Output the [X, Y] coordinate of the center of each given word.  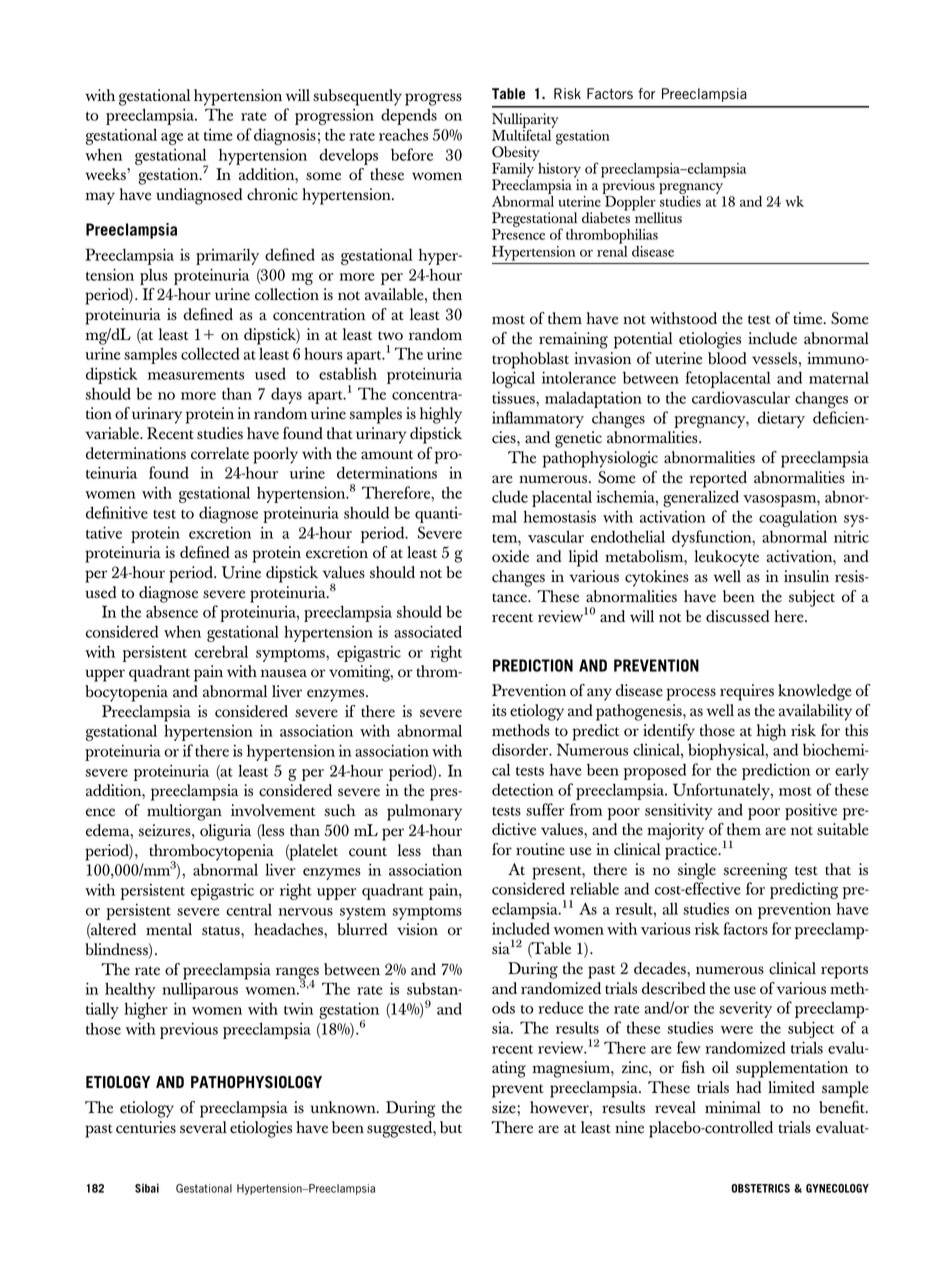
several [203, 1127]
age [172, 139]
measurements [196, 375]
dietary [781, 419]
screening [756, 871]
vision [417, 929]
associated [428, 631]
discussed [737, 616]
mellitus [657, 217]
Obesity [516, 155]
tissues [514, 397]
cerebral [221, 651]
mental [169, 929]
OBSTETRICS [760, 1188]
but [451, 1127]
